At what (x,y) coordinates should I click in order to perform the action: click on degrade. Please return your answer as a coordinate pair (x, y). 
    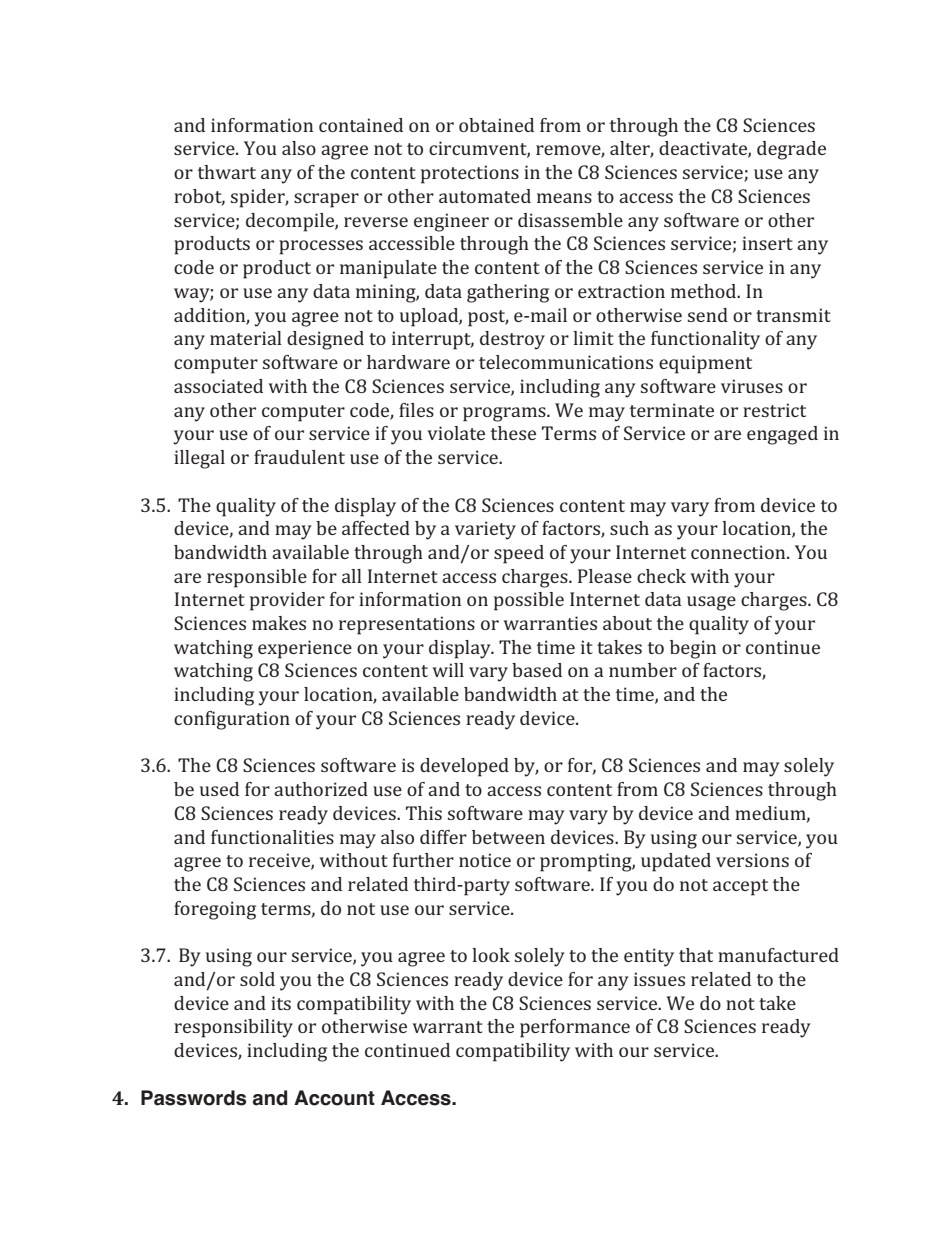
    Looking at the image, I should click on (791, 150).
